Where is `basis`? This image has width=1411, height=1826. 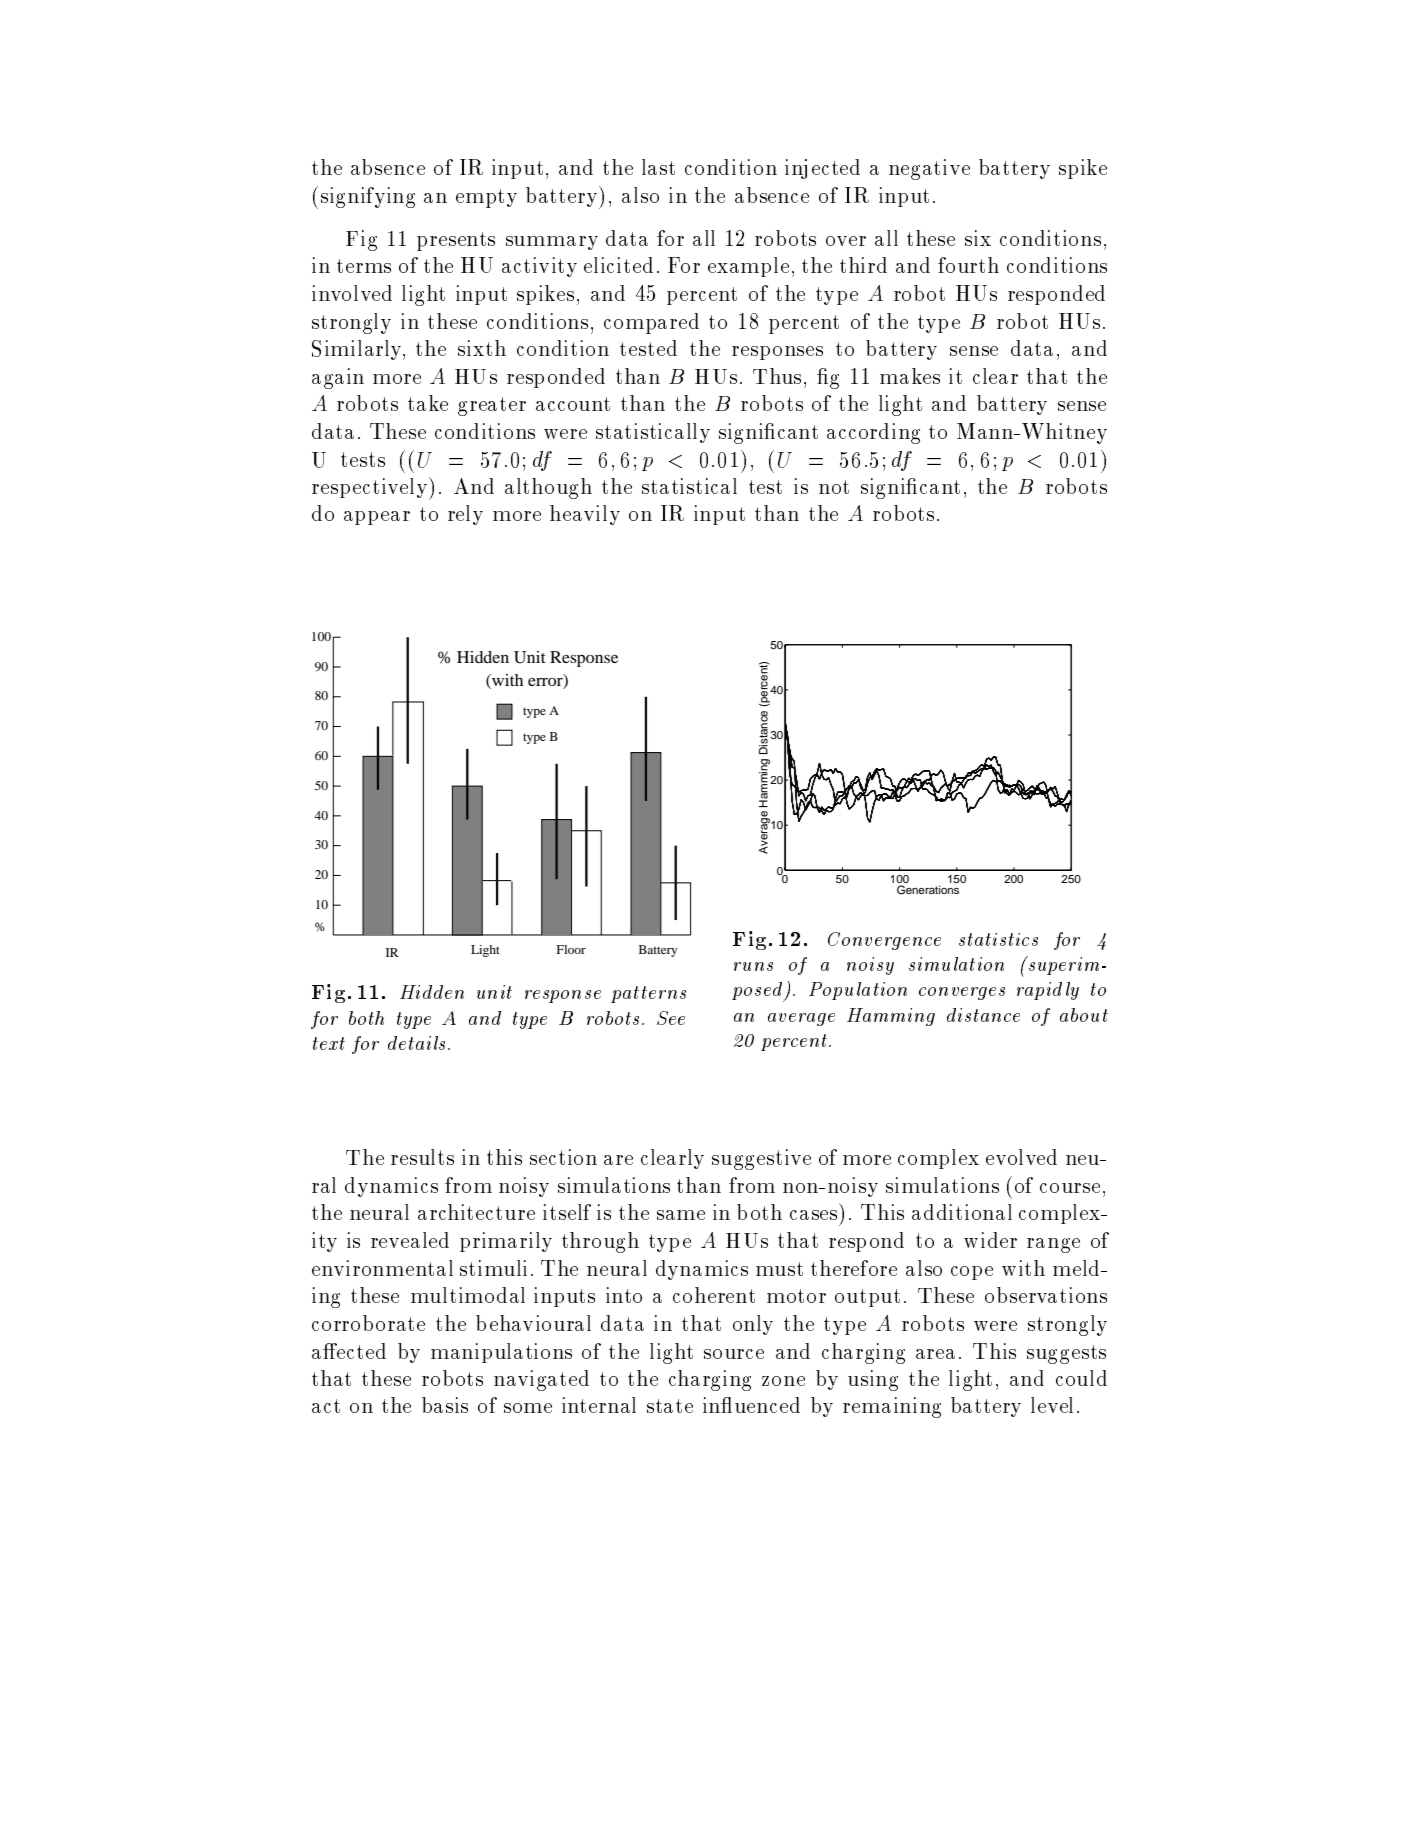 basis is located at coordinates (445, 1405).
